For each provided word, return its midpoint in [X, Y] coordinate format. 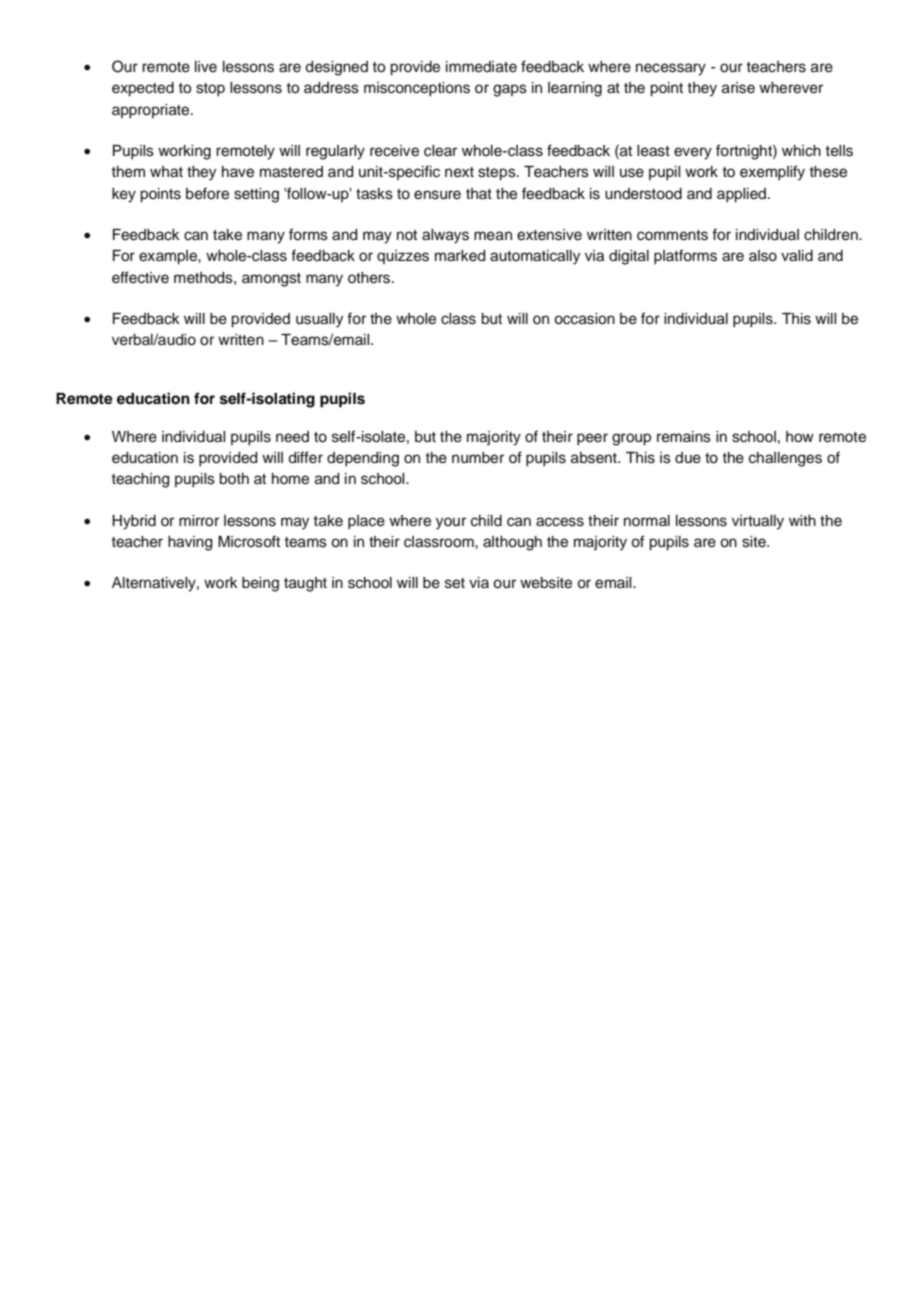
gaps [510, 90]
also [763, 256]
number [478, 458]
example [169, 257]
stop [210, 90]
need [292, 437]
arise [738, 88]
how [800, 437]
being [260, 584]
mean [493, 236]
